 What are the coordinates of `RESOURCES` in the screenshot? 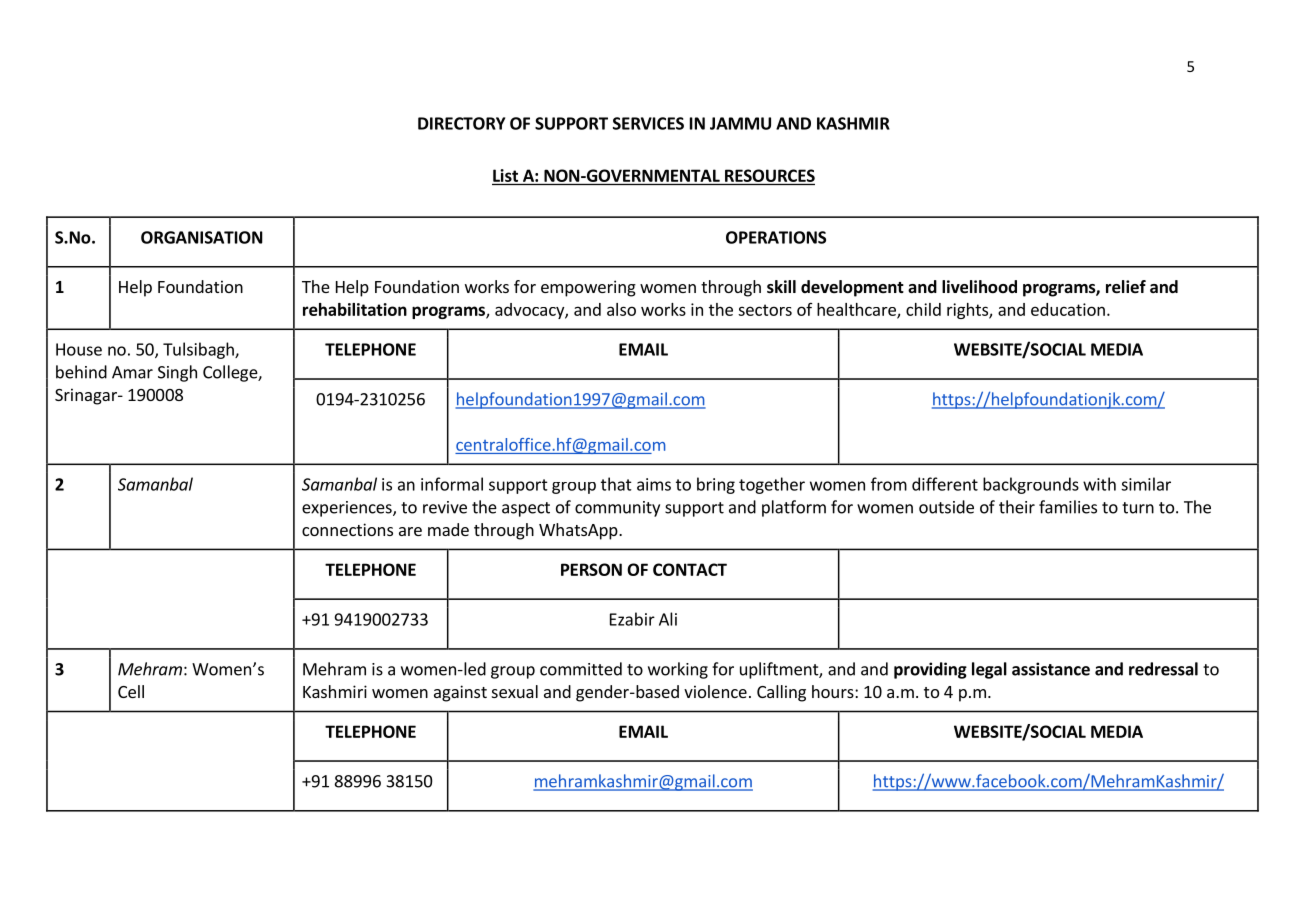 It's located at (770, 175).
